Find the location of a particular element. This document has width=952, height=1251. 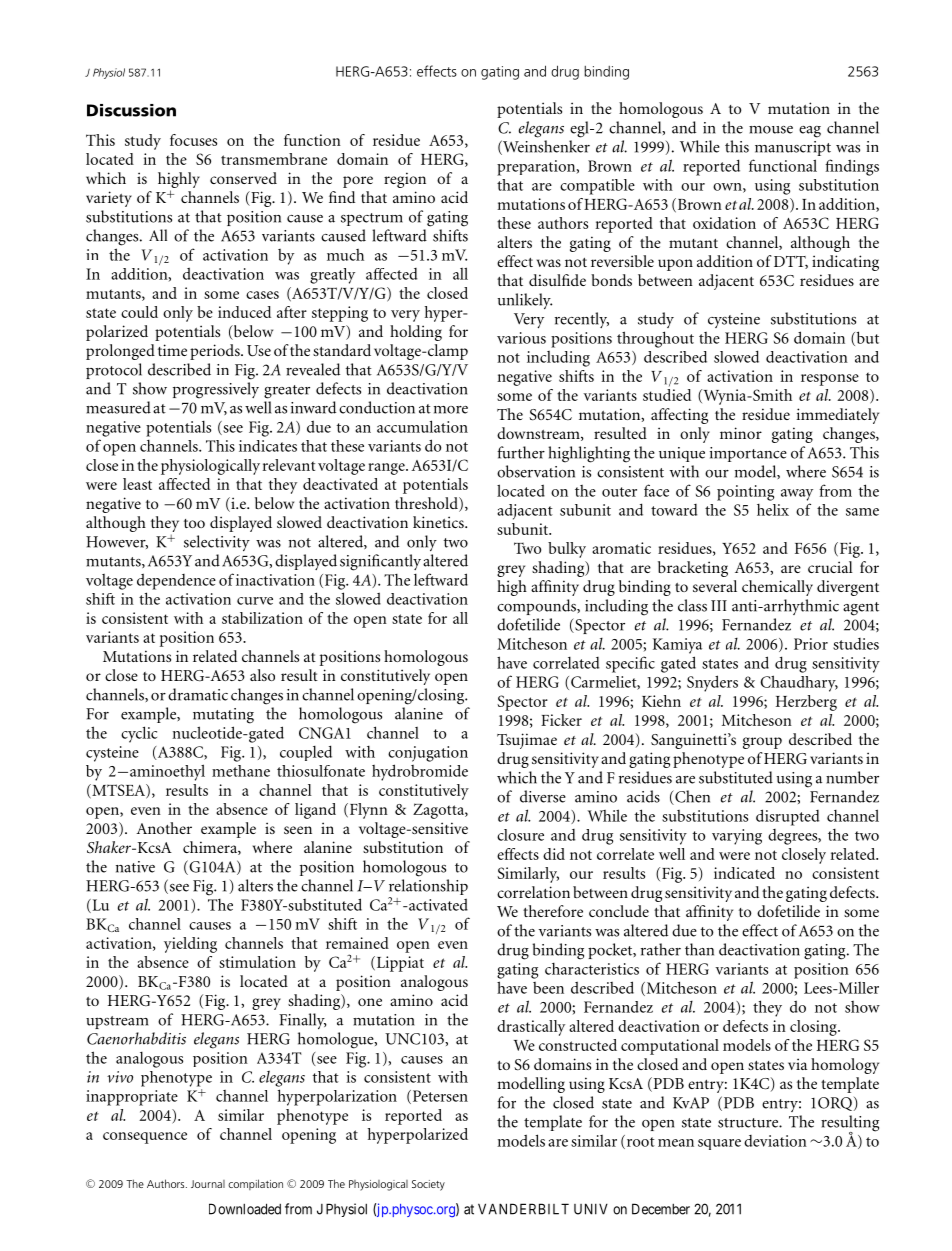

been is located at coordinates (548, 988).
